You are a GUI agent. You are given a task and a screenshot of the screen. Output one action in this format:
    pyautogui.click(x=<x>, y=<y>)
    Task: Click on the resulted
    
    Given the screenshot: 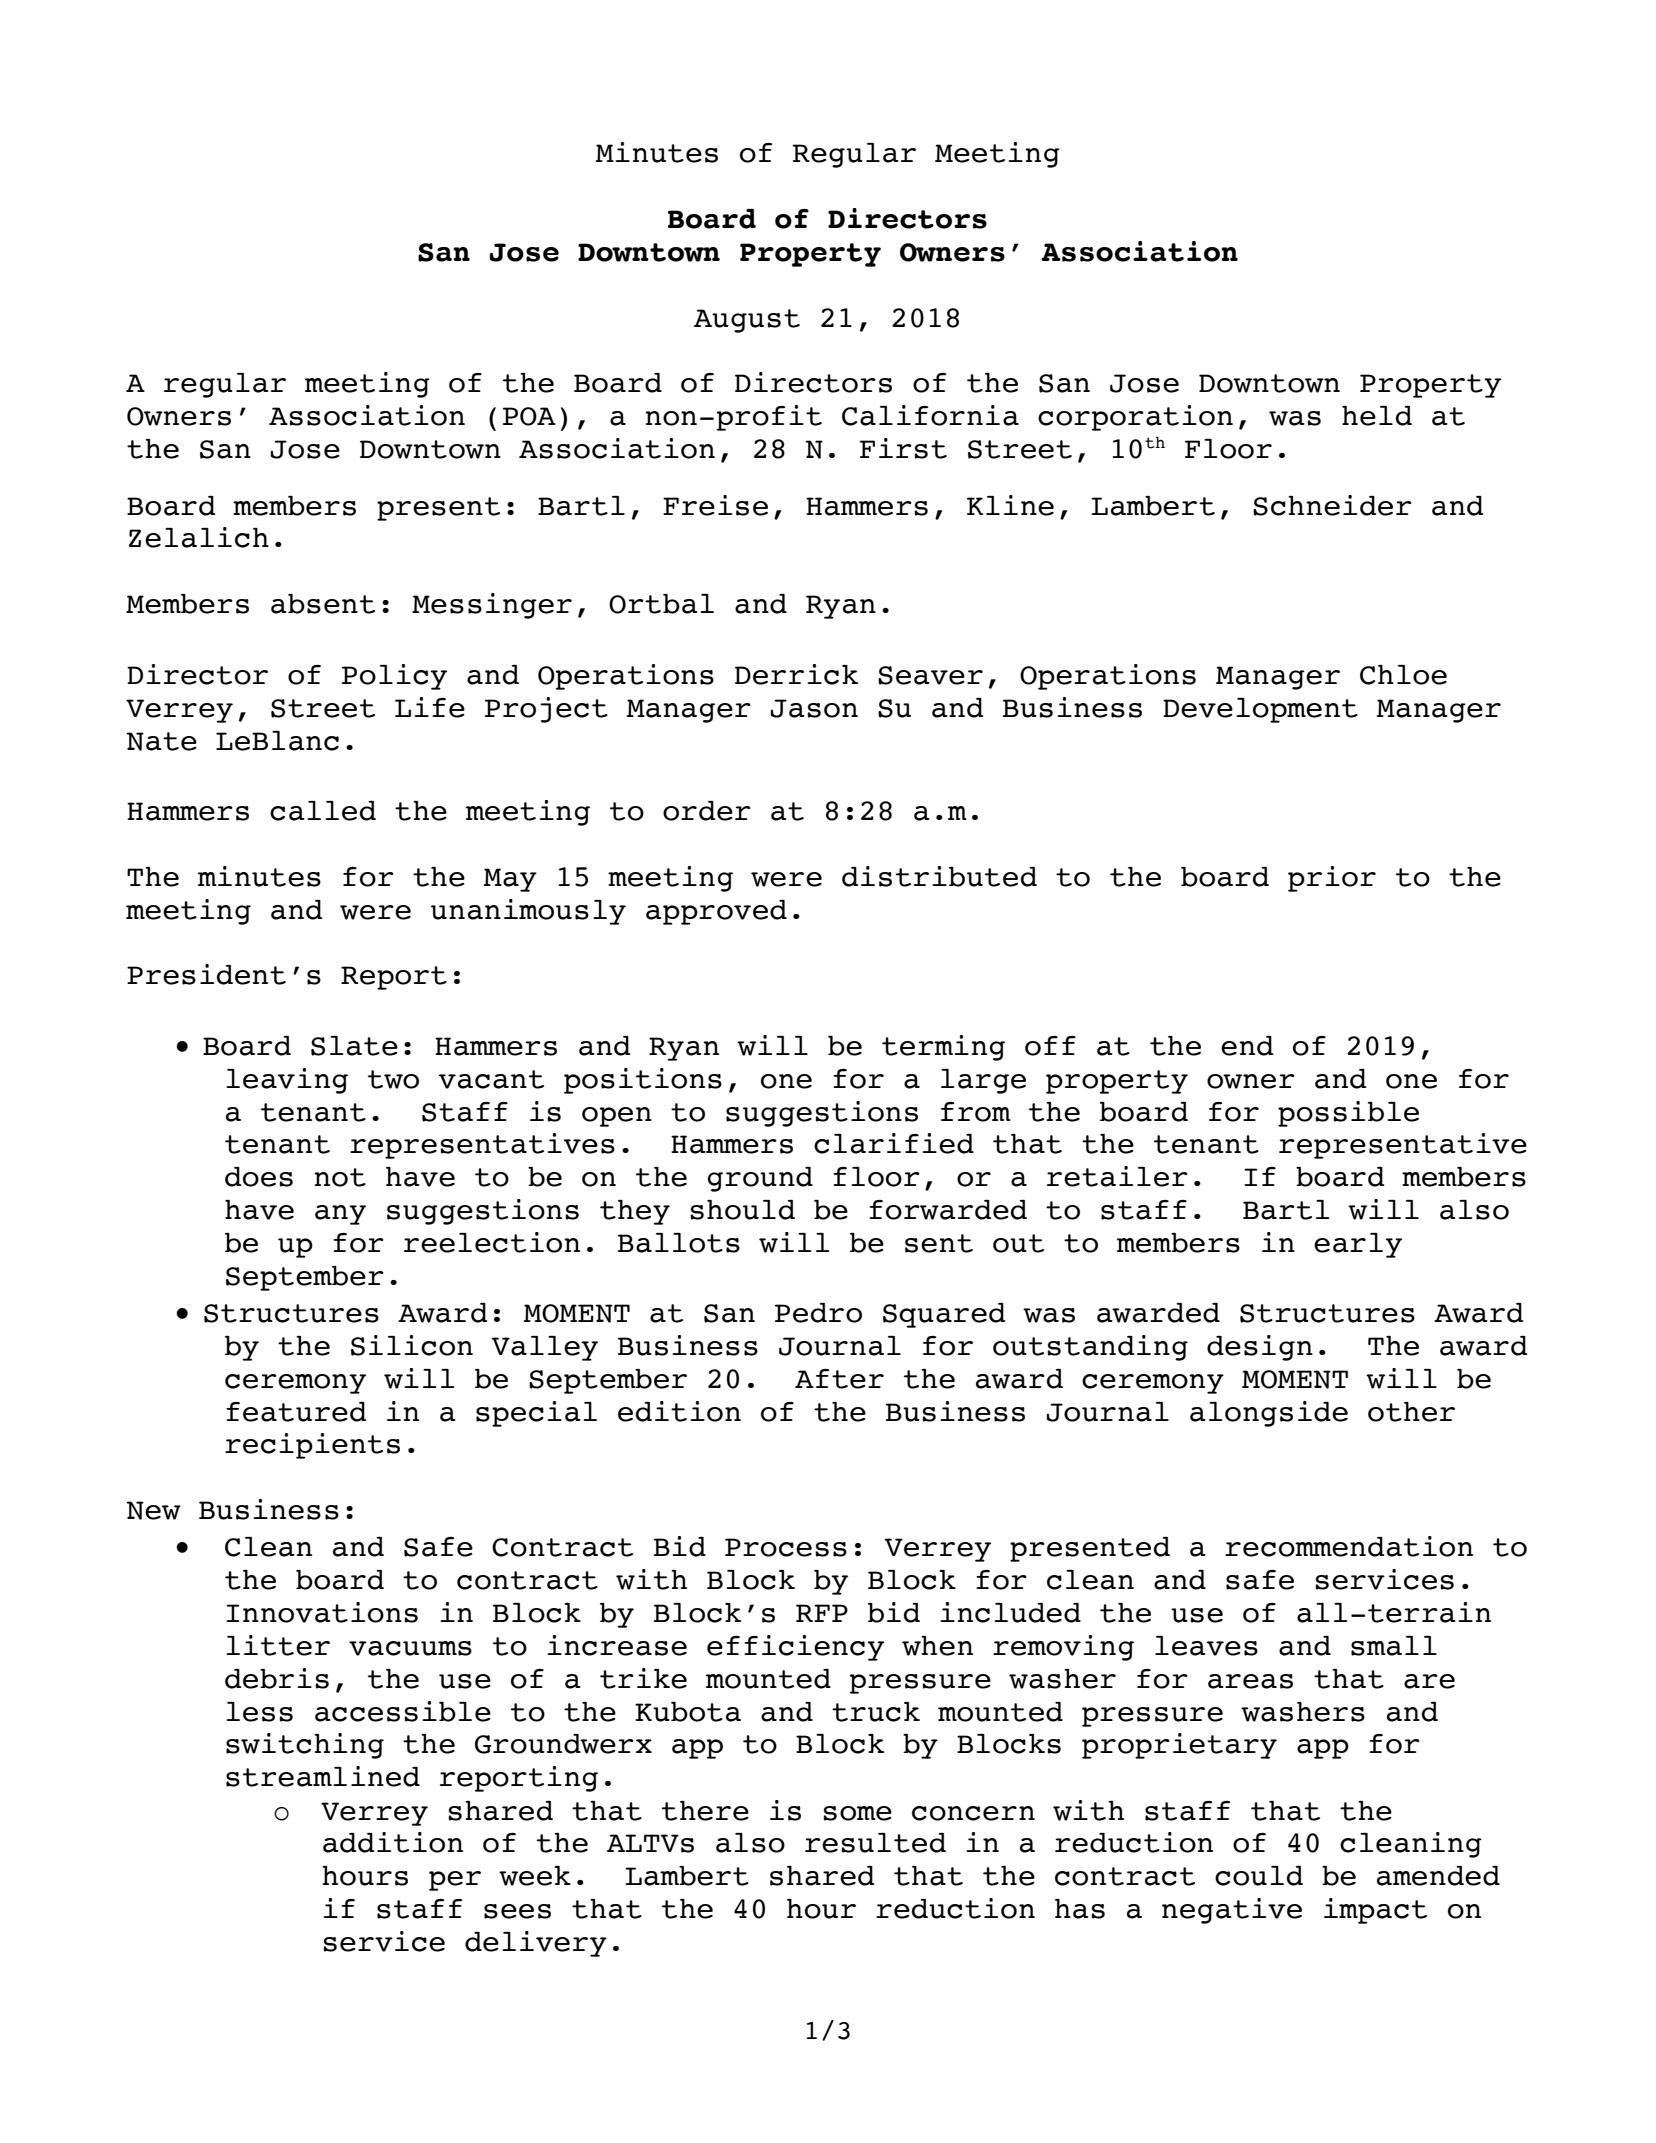 What is the action you would take?
    pyautogui.click(x=875, y=1843)
